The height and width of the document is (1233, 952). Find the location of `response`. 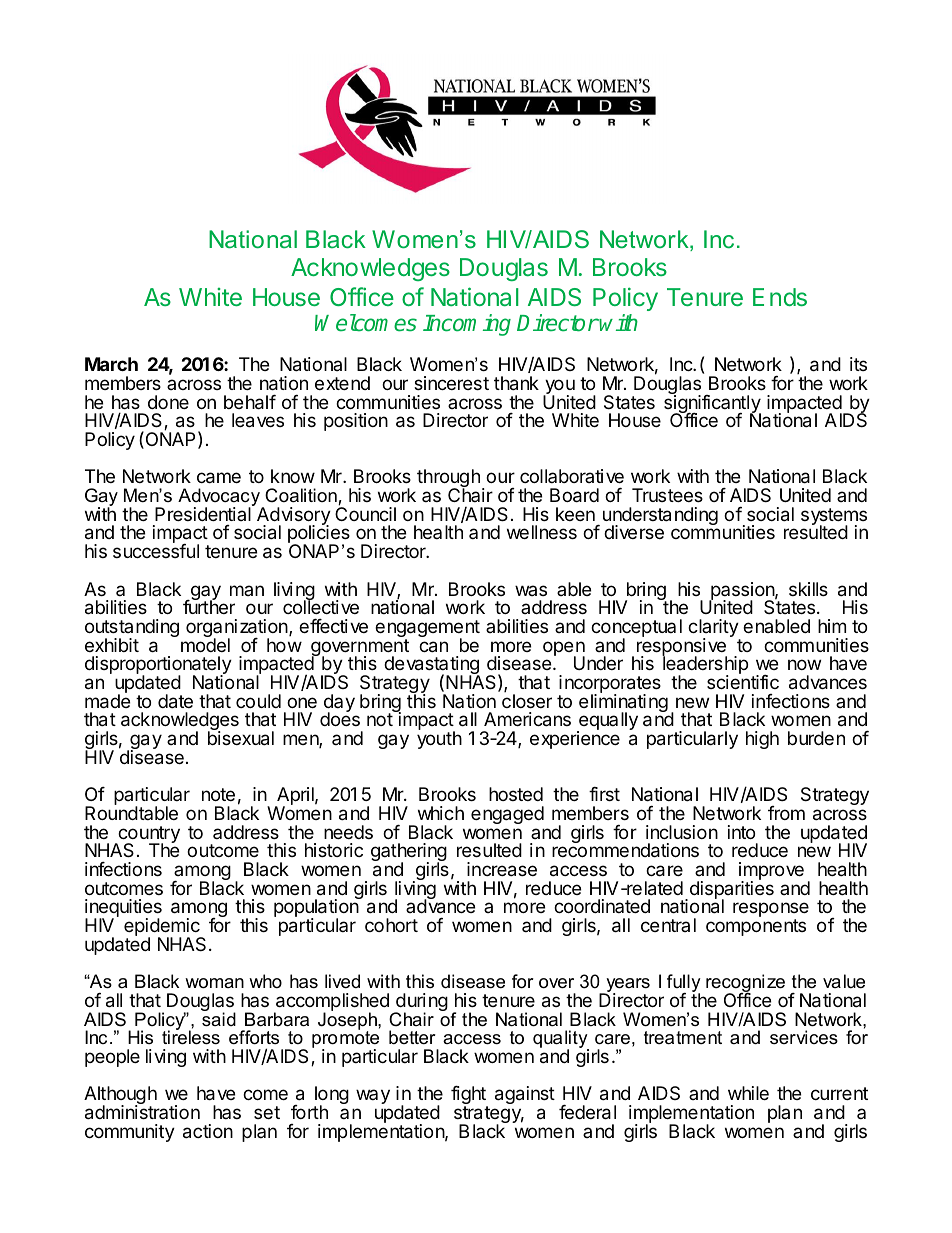

response is located at coordinates (771, 911).
